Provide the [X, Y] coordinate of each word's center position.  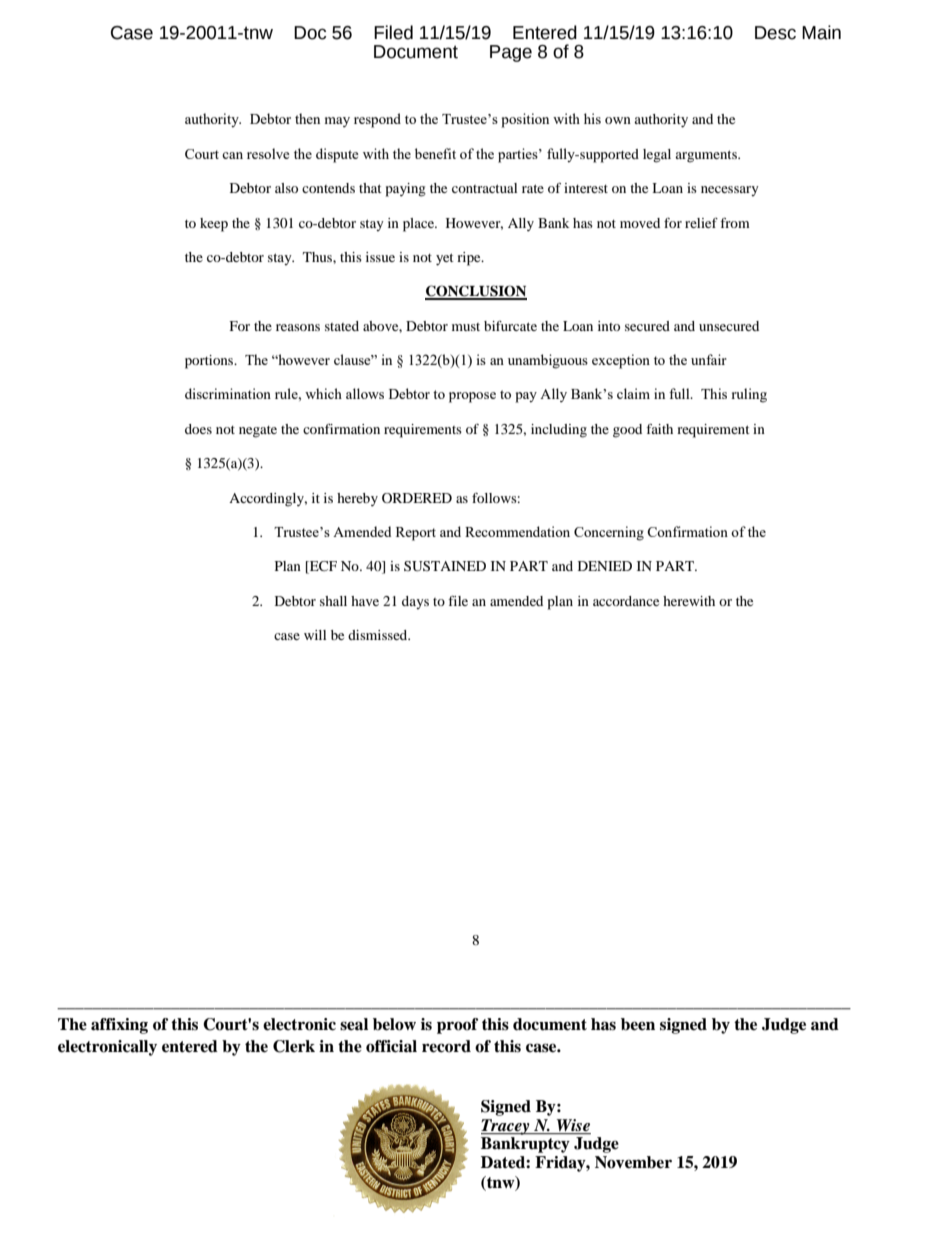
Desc [775, 33]
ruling [749, 395]
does [198, 429]
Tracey [506, 1127]
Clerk [294, 1046]
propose [472, 397]
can [232, 155]
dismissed [379, 635]
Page [511, 53]
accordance [626, 601]
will [315, 635]
